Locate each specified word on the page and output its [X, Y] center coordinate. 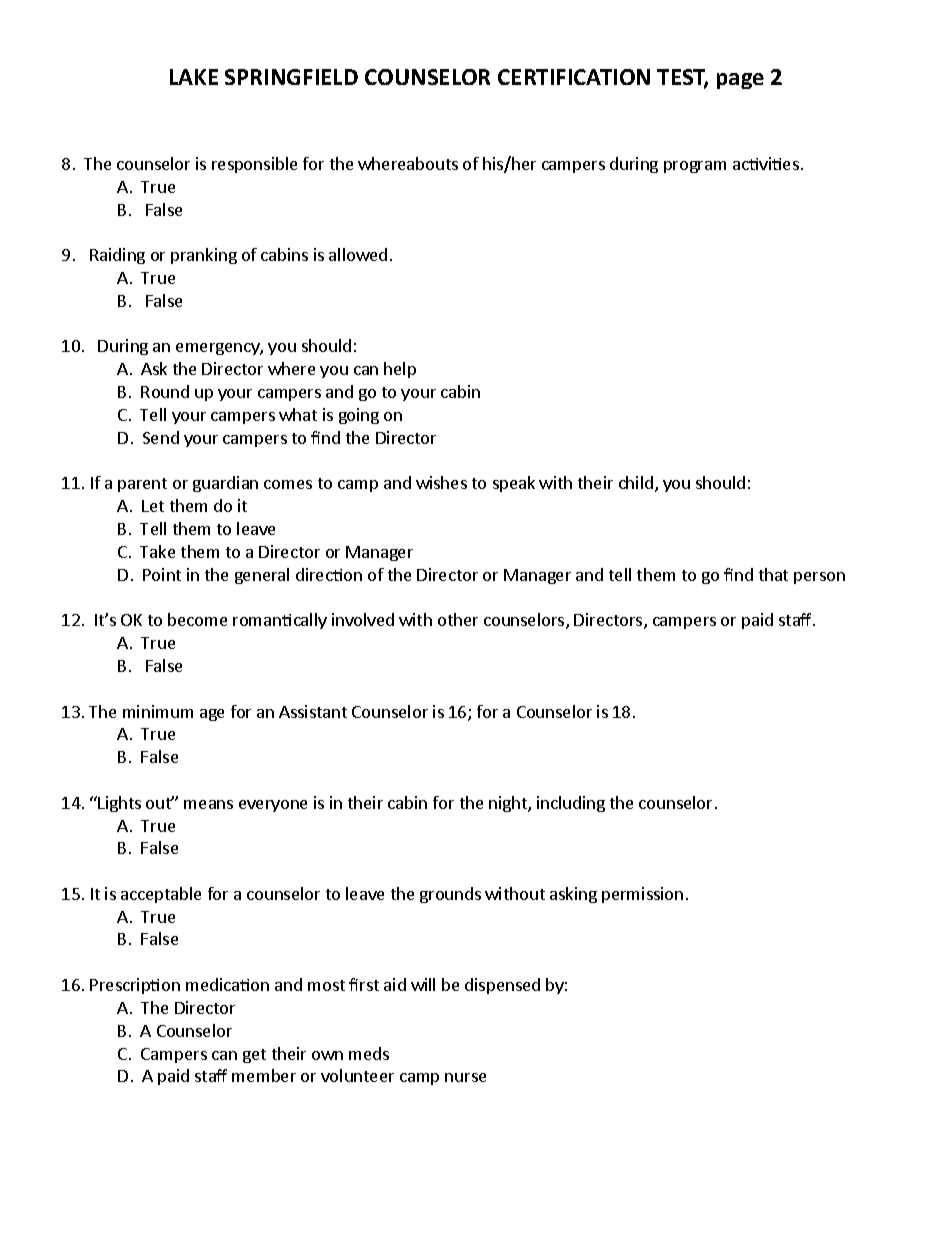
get [254, 1056]
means [208, 804]
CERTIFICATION [574, 77]
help [400, 370]
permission [642, 895]
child [636, 482]
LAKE [194, 77]
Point [162, 574]
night [509, 804]
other [458, 619]
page [740, 81]
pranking [204, 256]
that [773, 574]
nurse [465, 1077]
